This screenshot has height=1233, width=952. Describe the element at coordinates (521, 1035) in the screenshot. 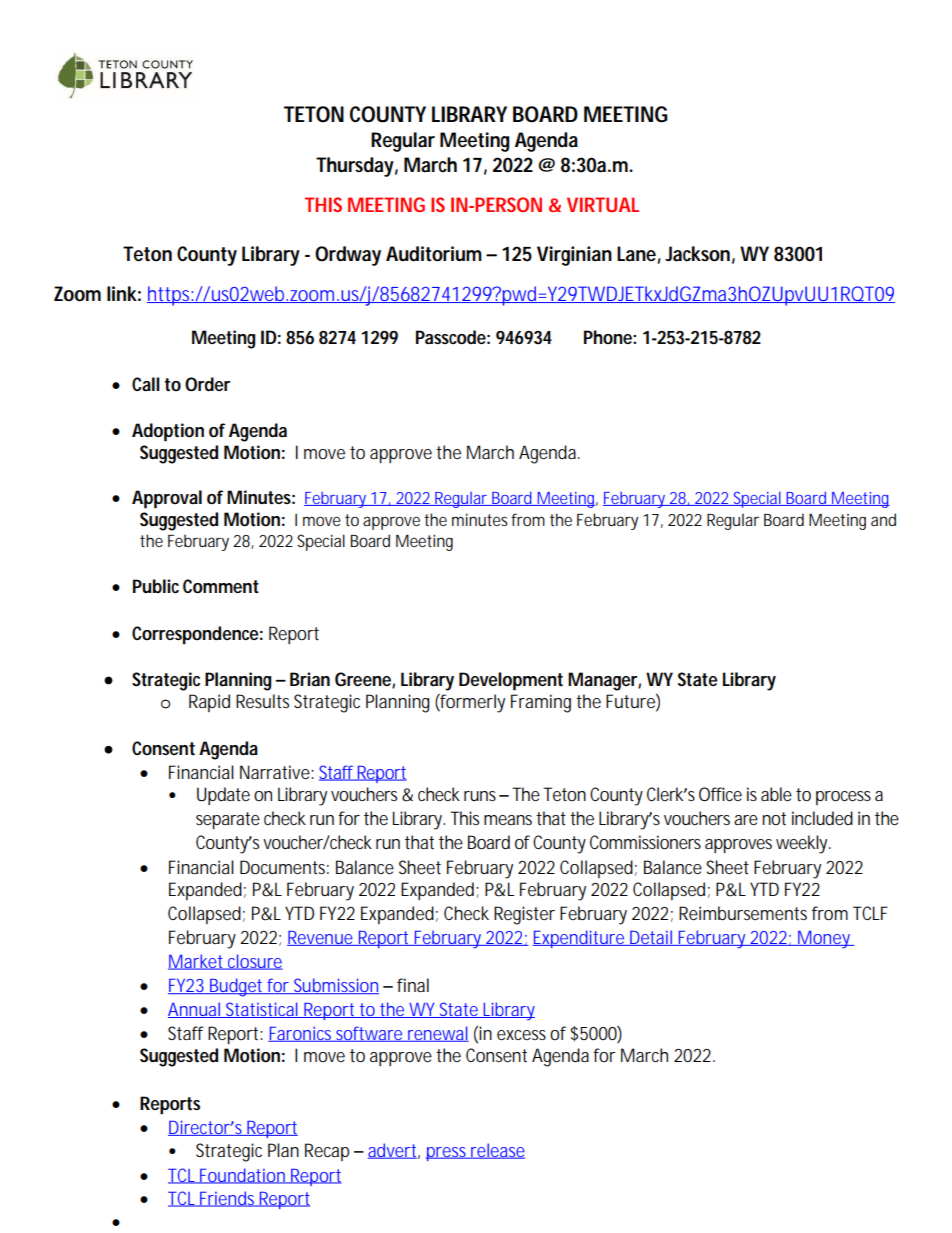

I see `excess` at that location.
